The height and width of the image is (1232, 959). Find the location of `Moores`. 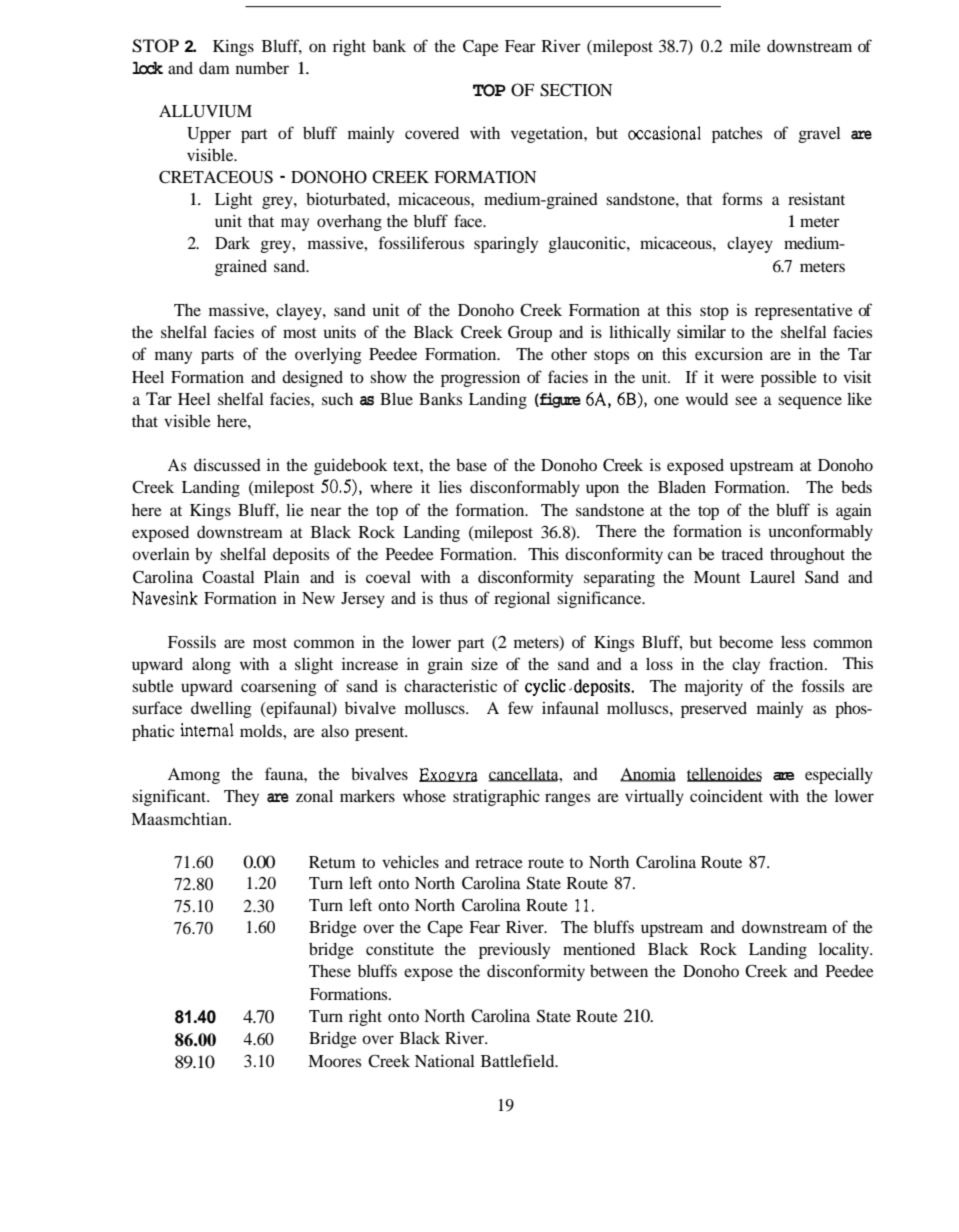

Moores is located at coordinates (334, 1061).
